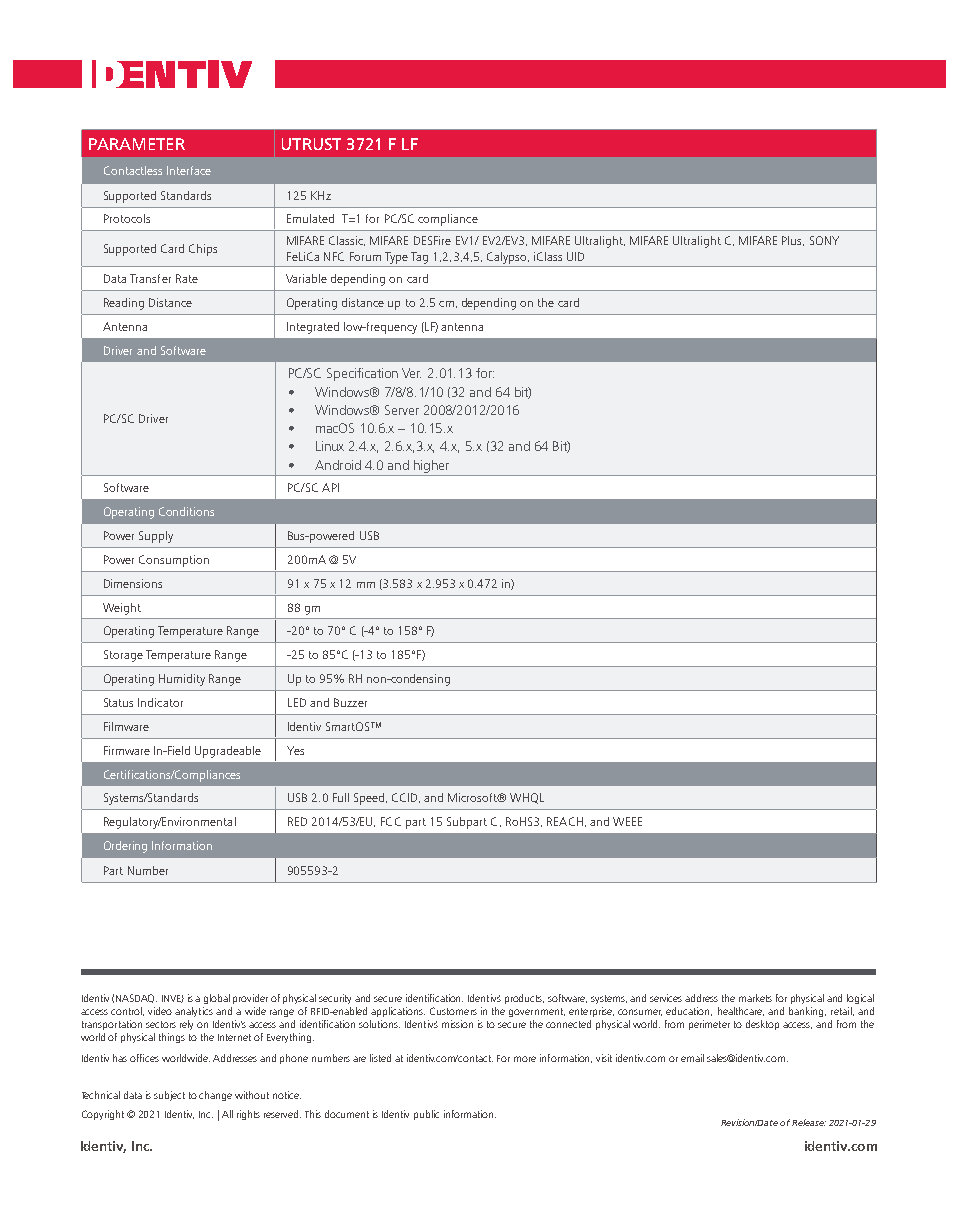 Image resolution: width=958 pixels, height=1232 pixels. What do you see at coordinates (824, 240) in the screenshot?
I see `SONY` at bounding box center [824, 240].
